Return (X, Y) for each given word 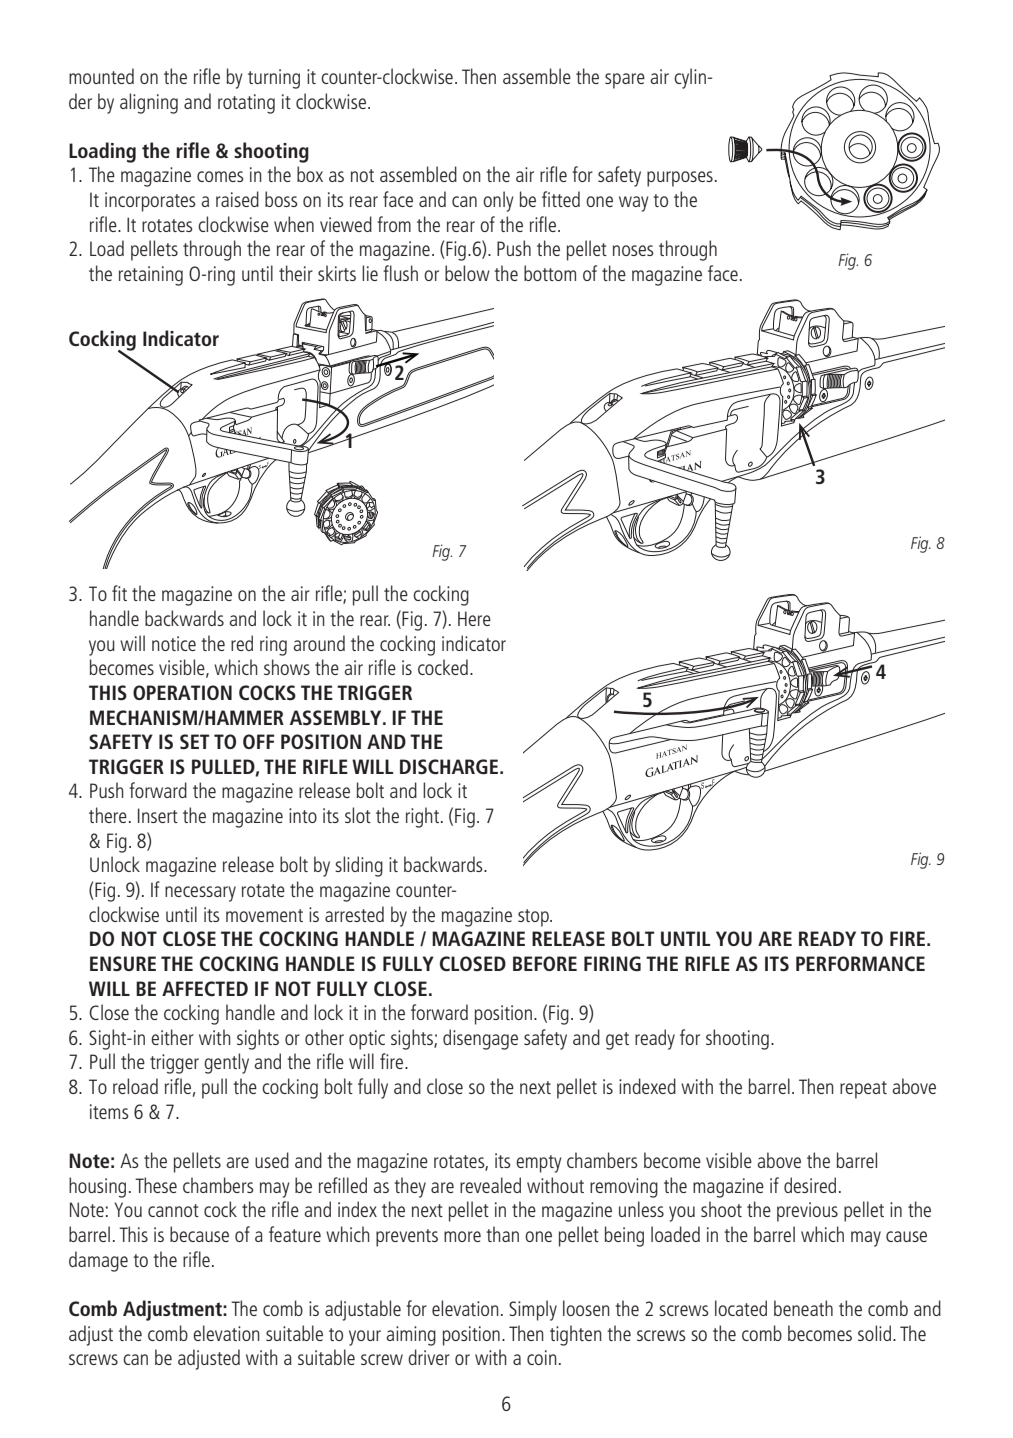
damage (98, 1261)
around (319, 643)
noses (633, 250)
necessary (200, 894)
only (498, 201)
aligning (149, 103)
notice (174, 643)
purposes (680, 179)
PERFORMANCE (860, 963)
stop (534, 918)
